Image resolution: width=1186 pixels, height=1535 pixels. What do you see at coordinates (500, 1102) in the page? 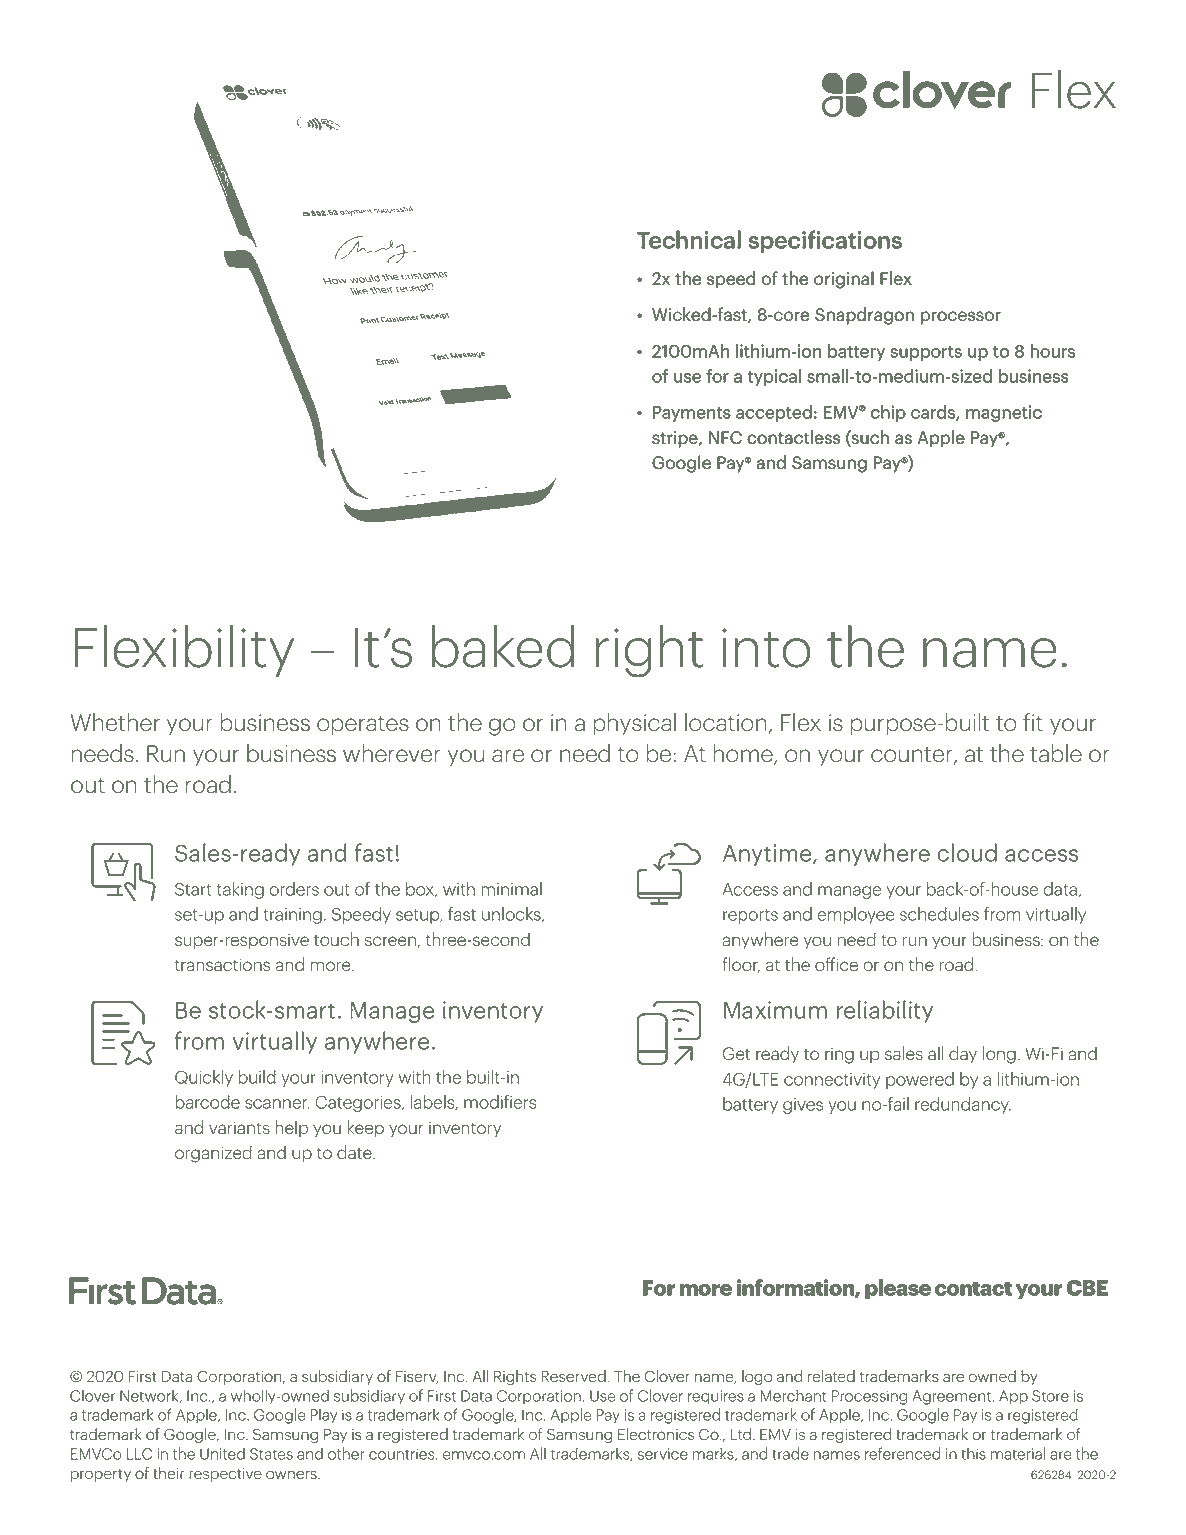
I see `modifiers` at bounding box center [500, 1102].
